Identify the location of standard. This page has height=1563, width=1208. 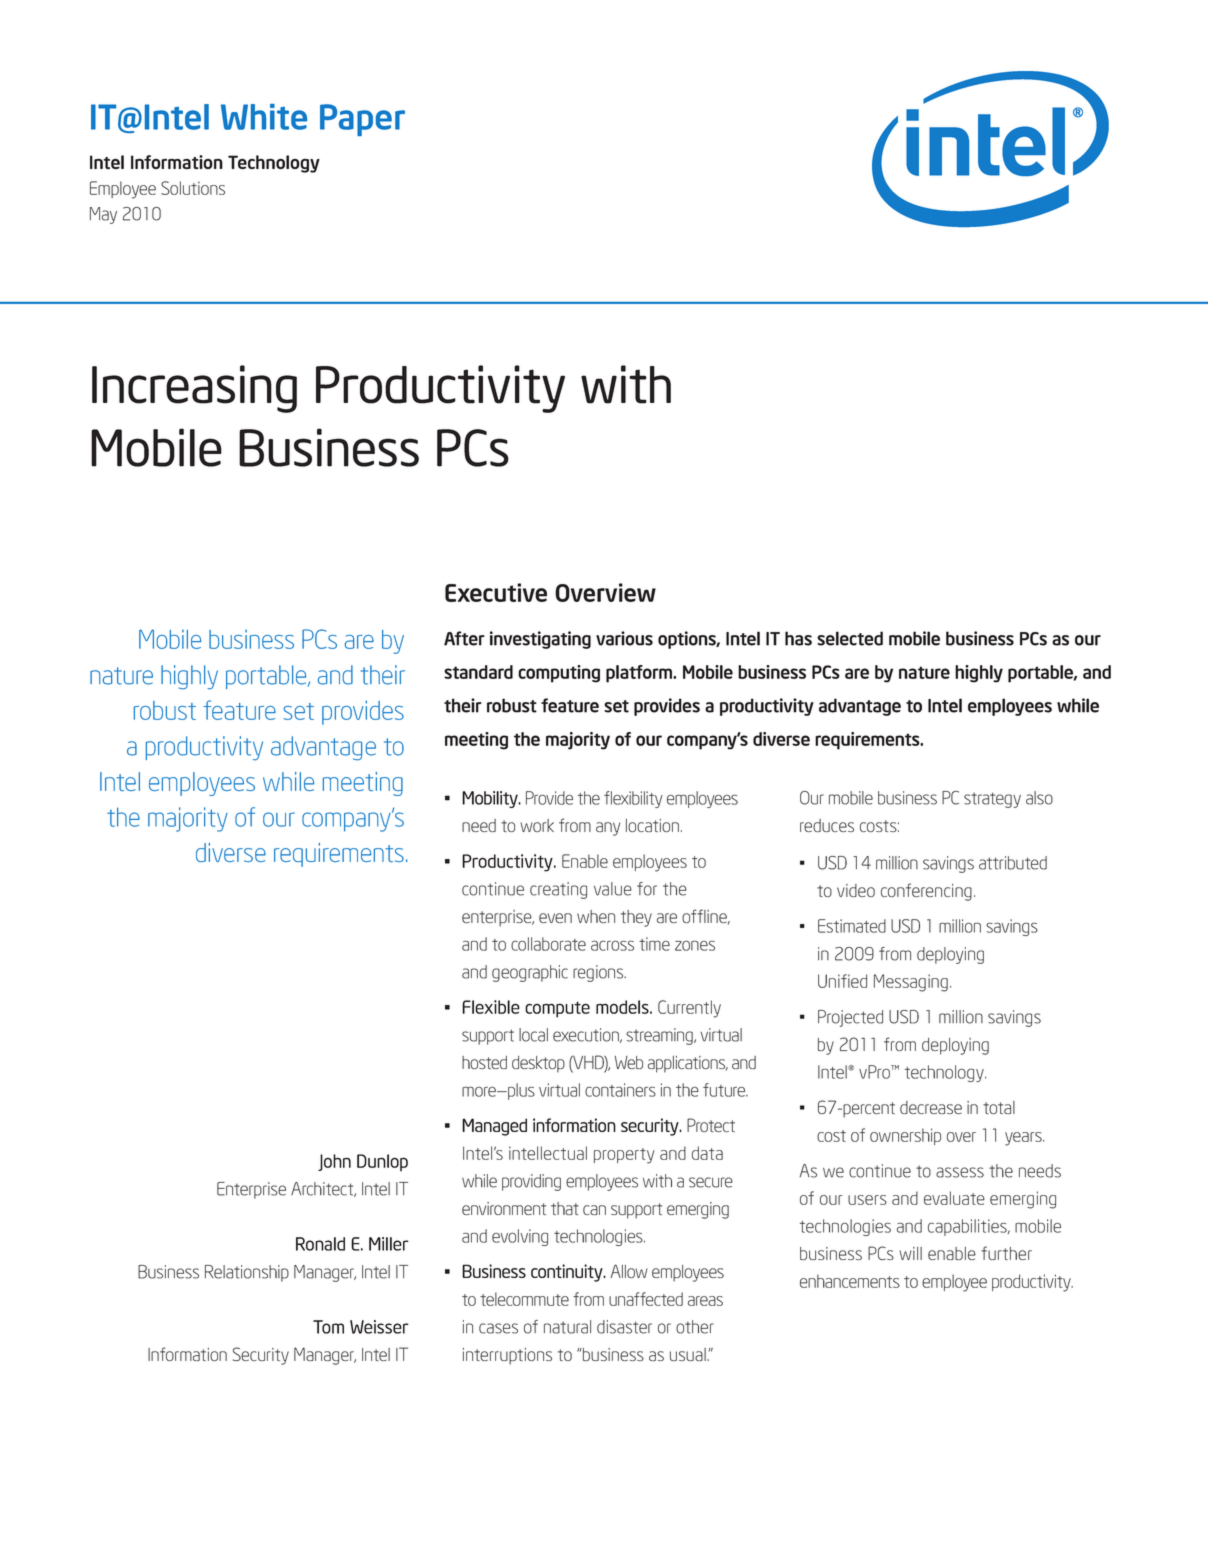
(478, 672).
